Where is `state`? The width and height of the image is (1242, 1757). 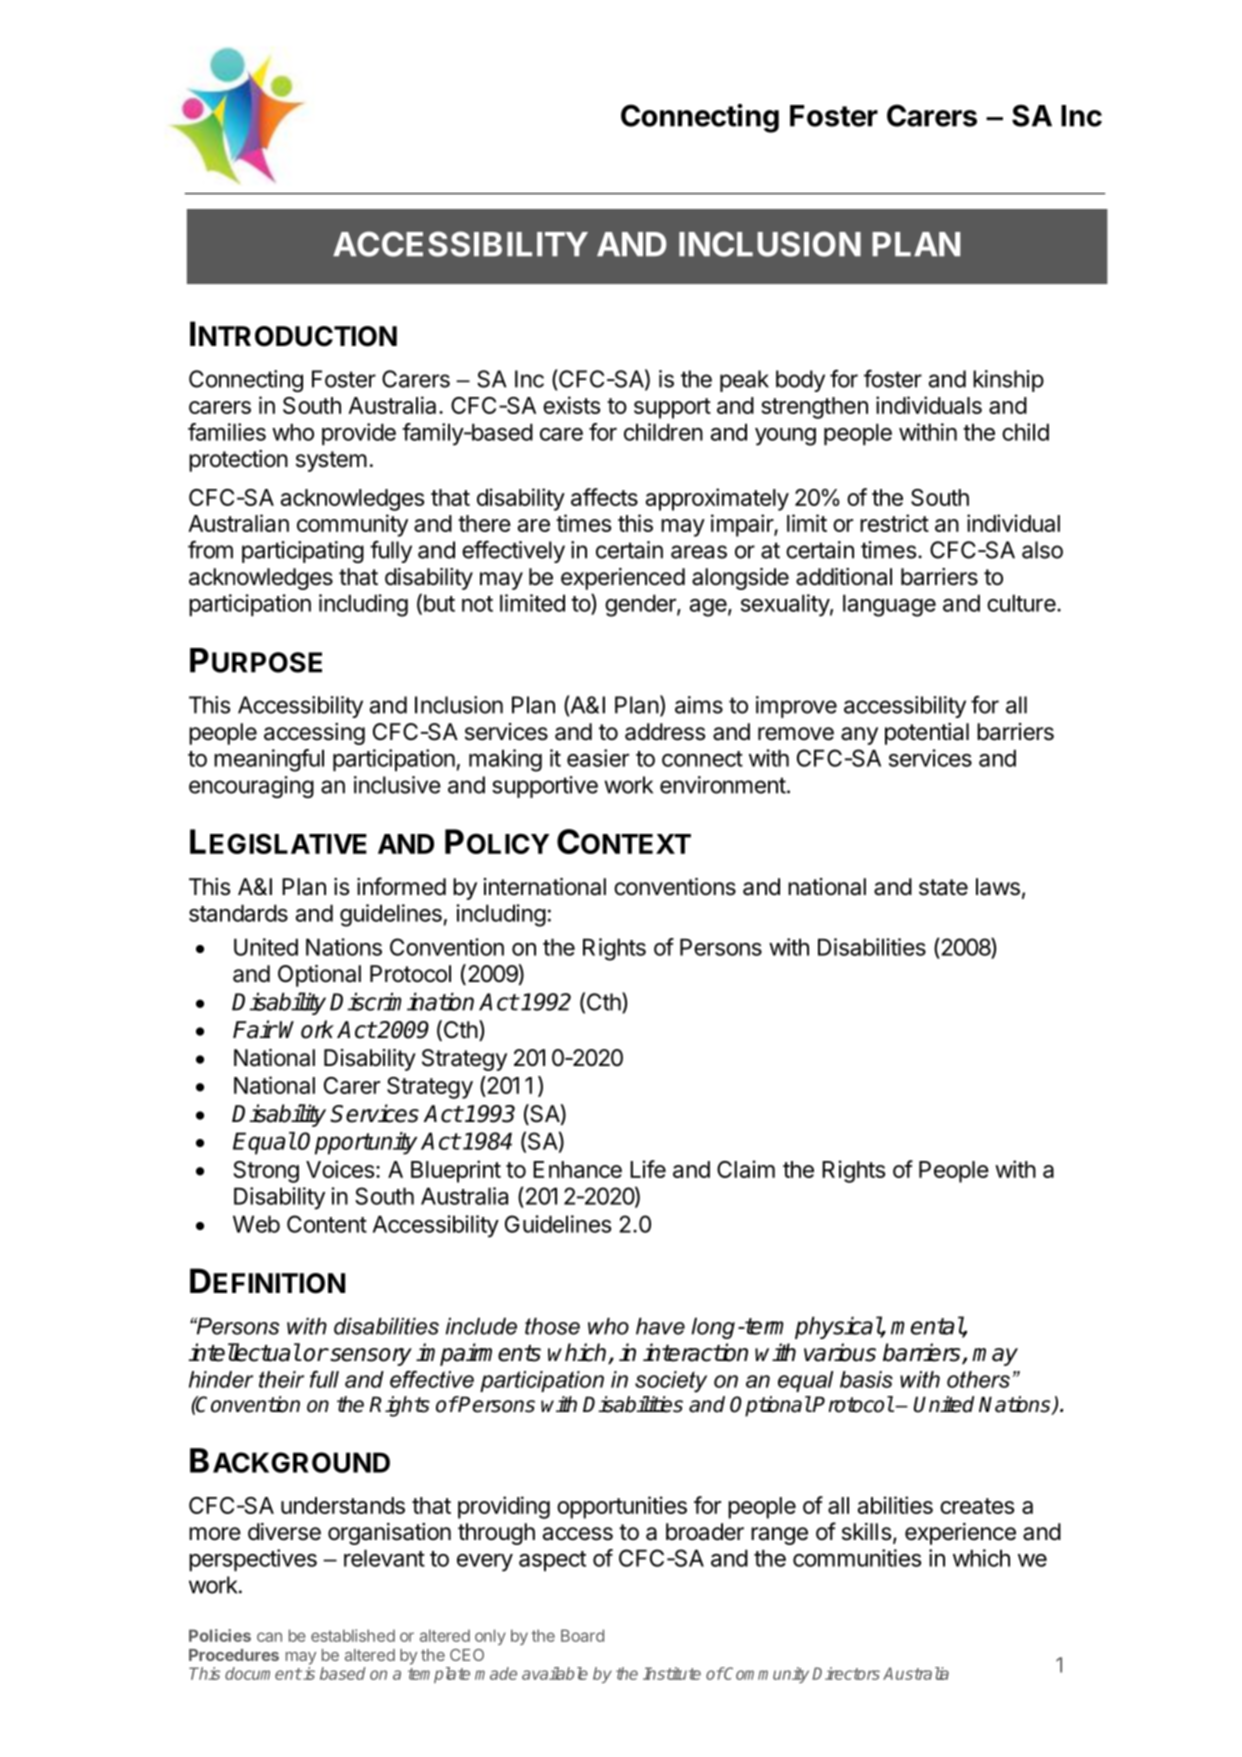 state is located at coordinates (943, 887).
